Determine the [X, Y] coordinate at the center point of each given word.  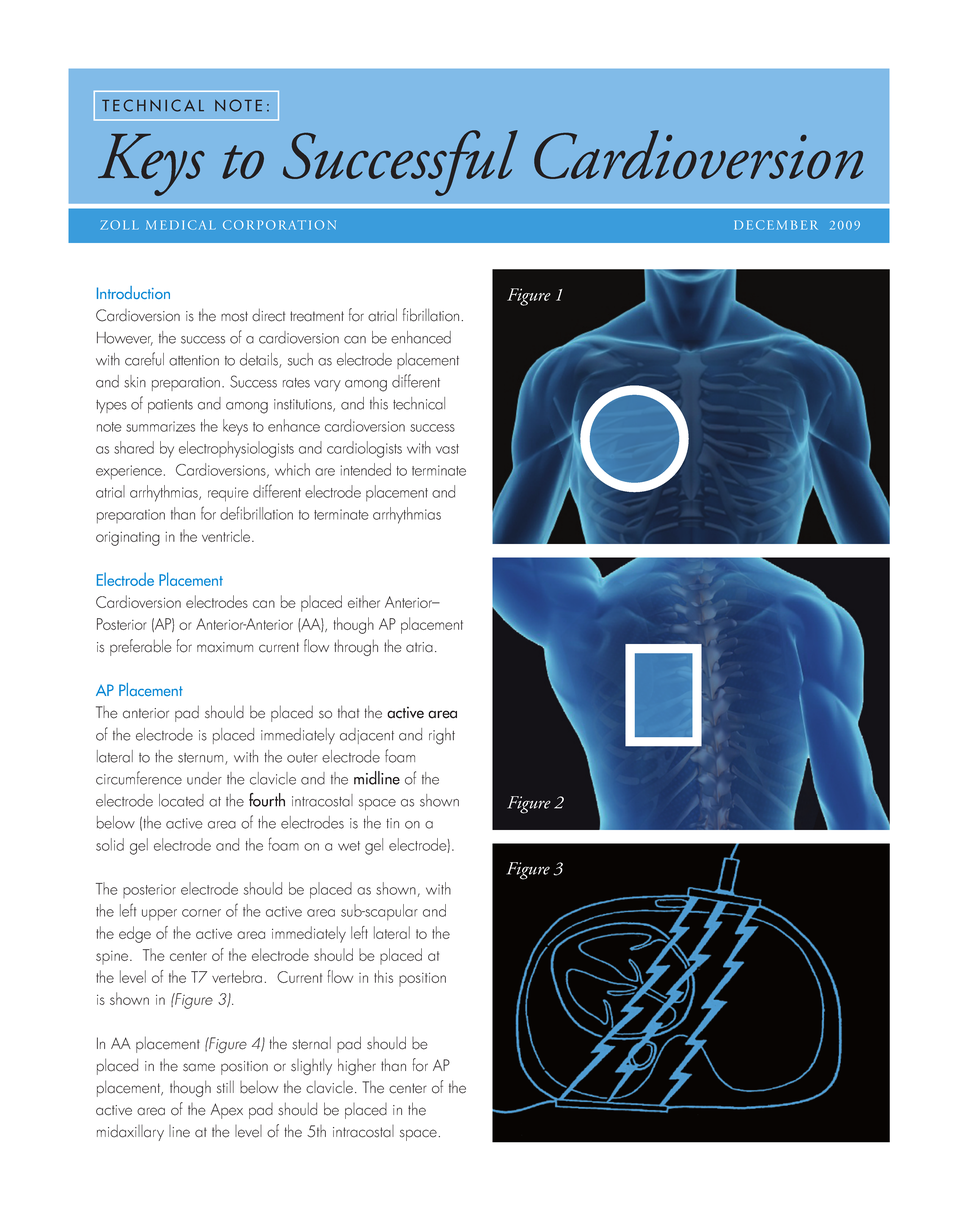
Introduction [133, 292]
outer [302, 758]
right [442, 736]
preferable [141, 647]
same [199, 1067]
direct [269, 315]
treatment [317, 316]
